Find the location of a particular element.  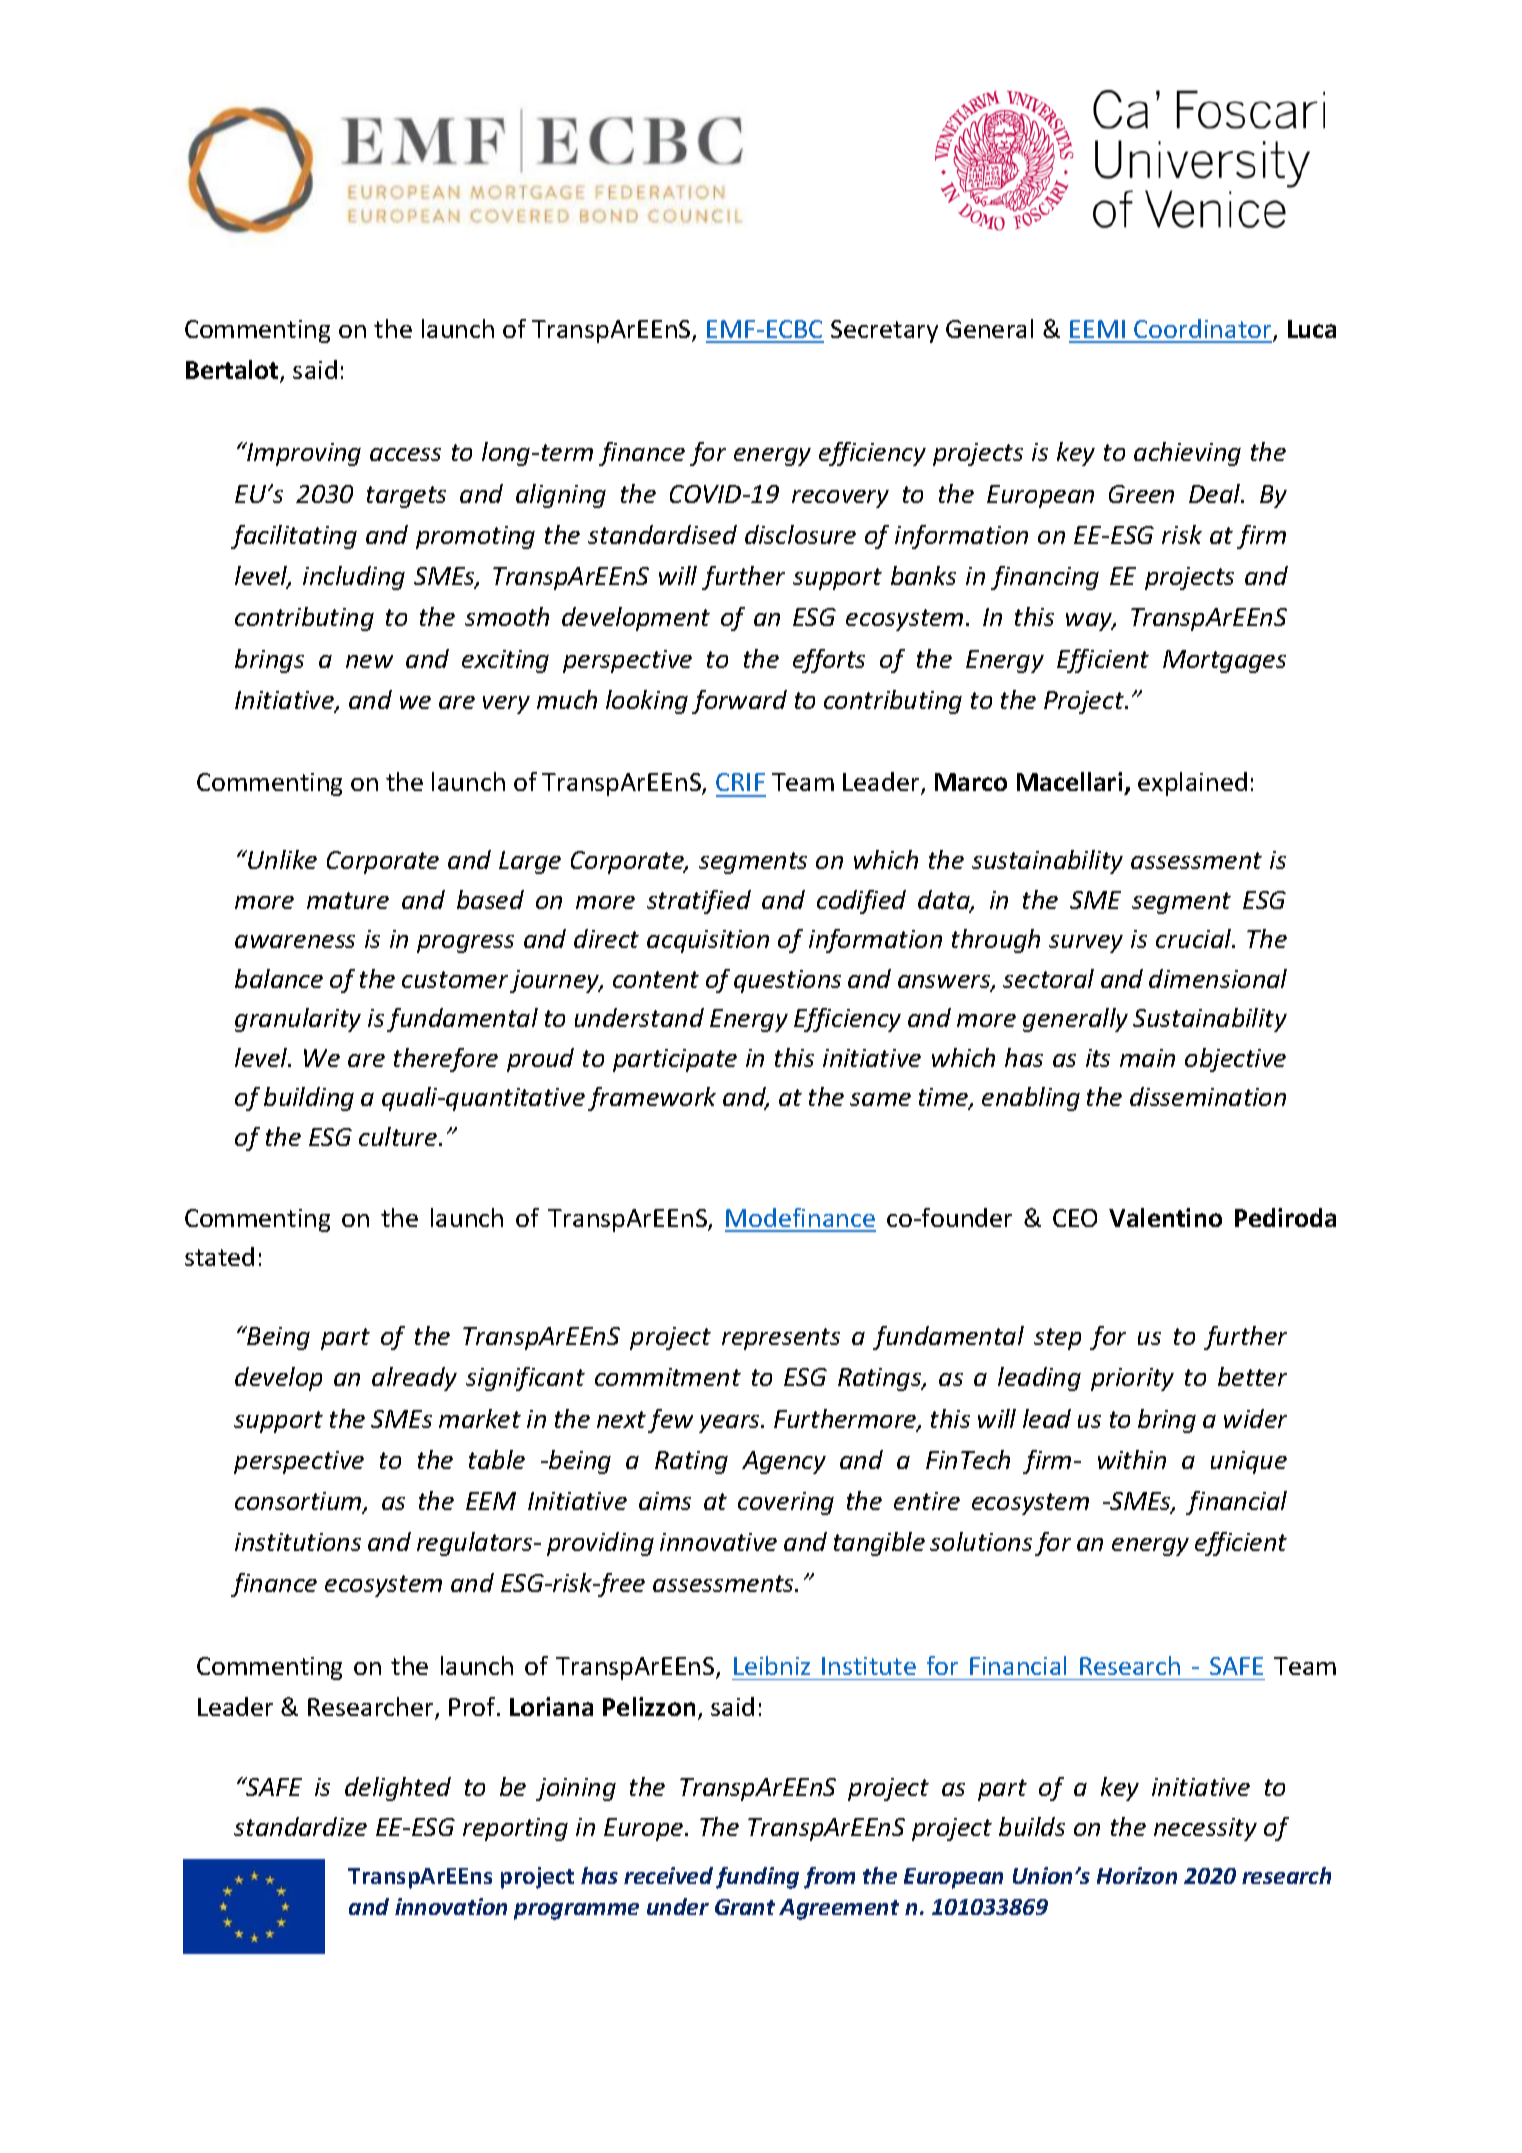

standardize is located at coordinates (300, 1826).
